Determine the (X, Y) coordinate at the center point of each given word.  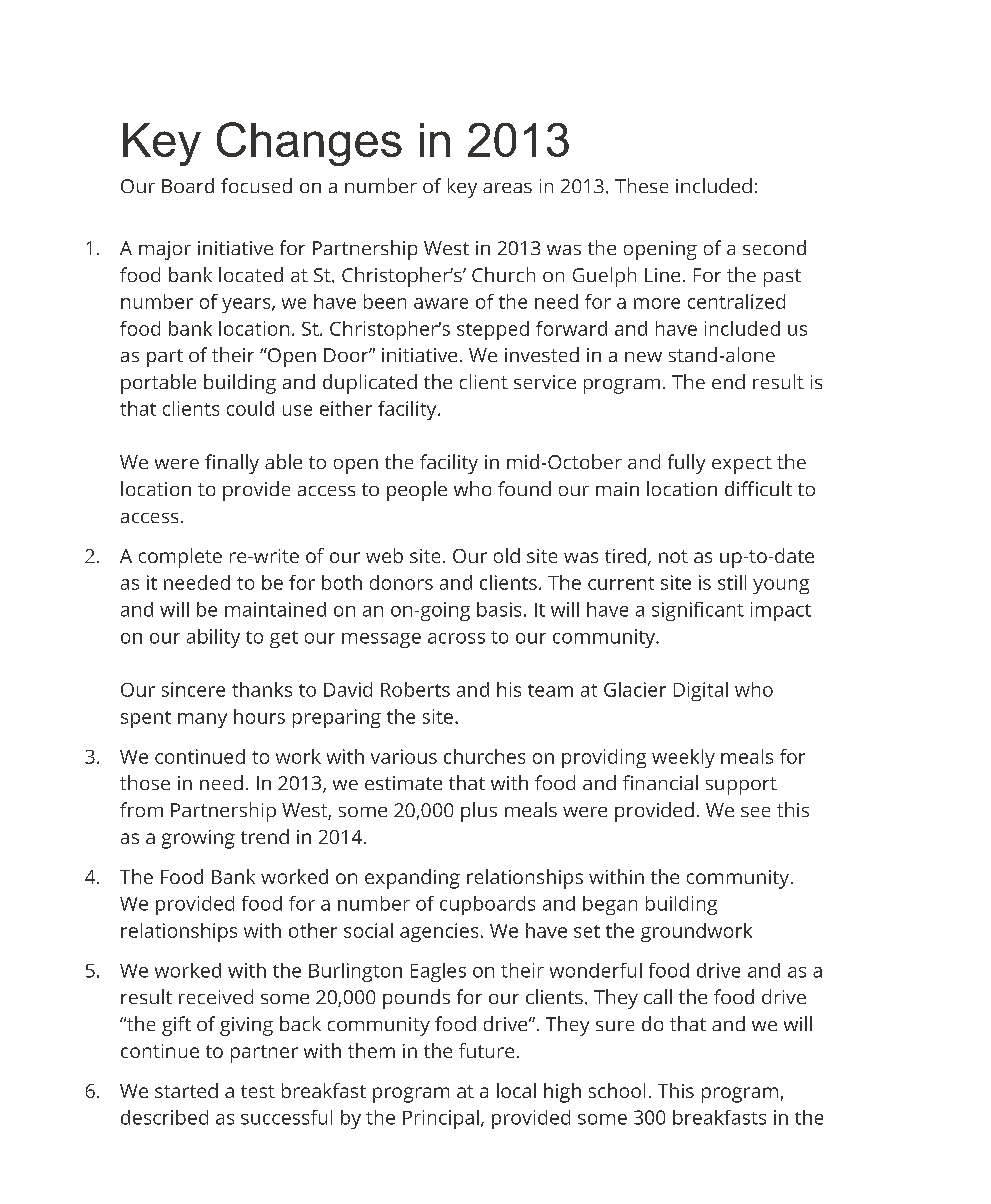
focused (256, 185)
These (641, 185)
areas (507, 188)
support (741, 786)
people (417, 491)
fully (686, 464)
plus (479, 812)
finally (232, 464)
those (145, 782)
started (186, 1090)
